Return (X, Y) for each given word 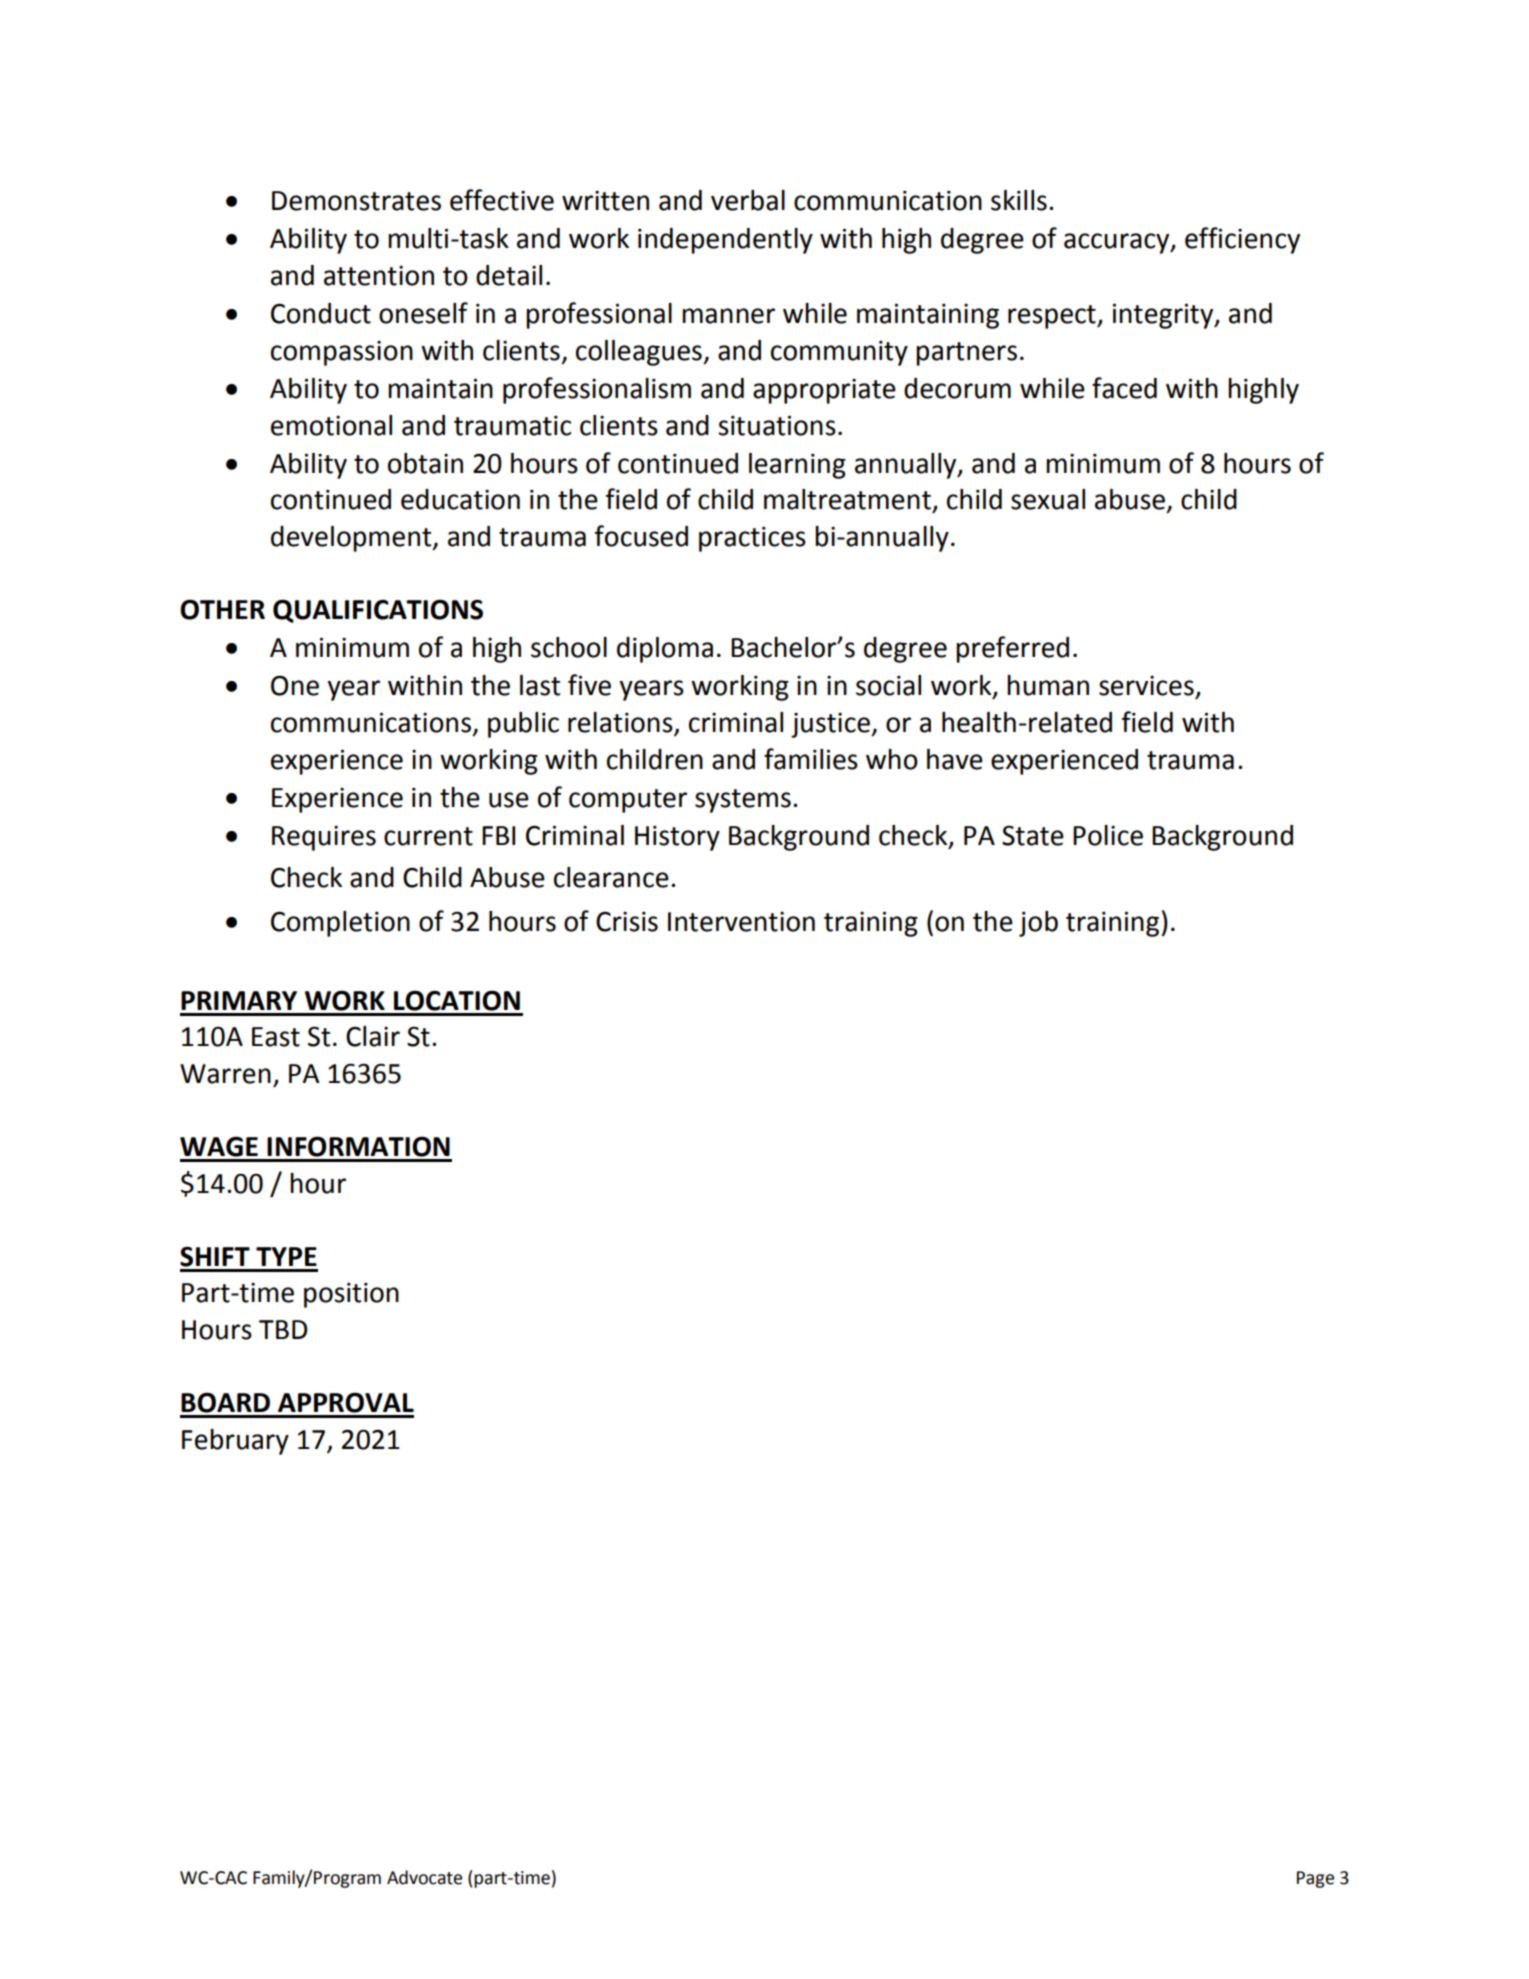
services (1146, 686)
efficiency (1242, 240)
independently (725, 241)
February (235, 1442)
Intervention (741, 922)
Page (1315, 1879)
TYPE (286, 1256)
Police (1108, 835)
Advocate (424, 1877)
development (352, 539)
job (1038, 924)
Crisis (627, 922)
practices (752, 539)
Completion (340, 924)
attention (379, 276)
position (351, 1295)
